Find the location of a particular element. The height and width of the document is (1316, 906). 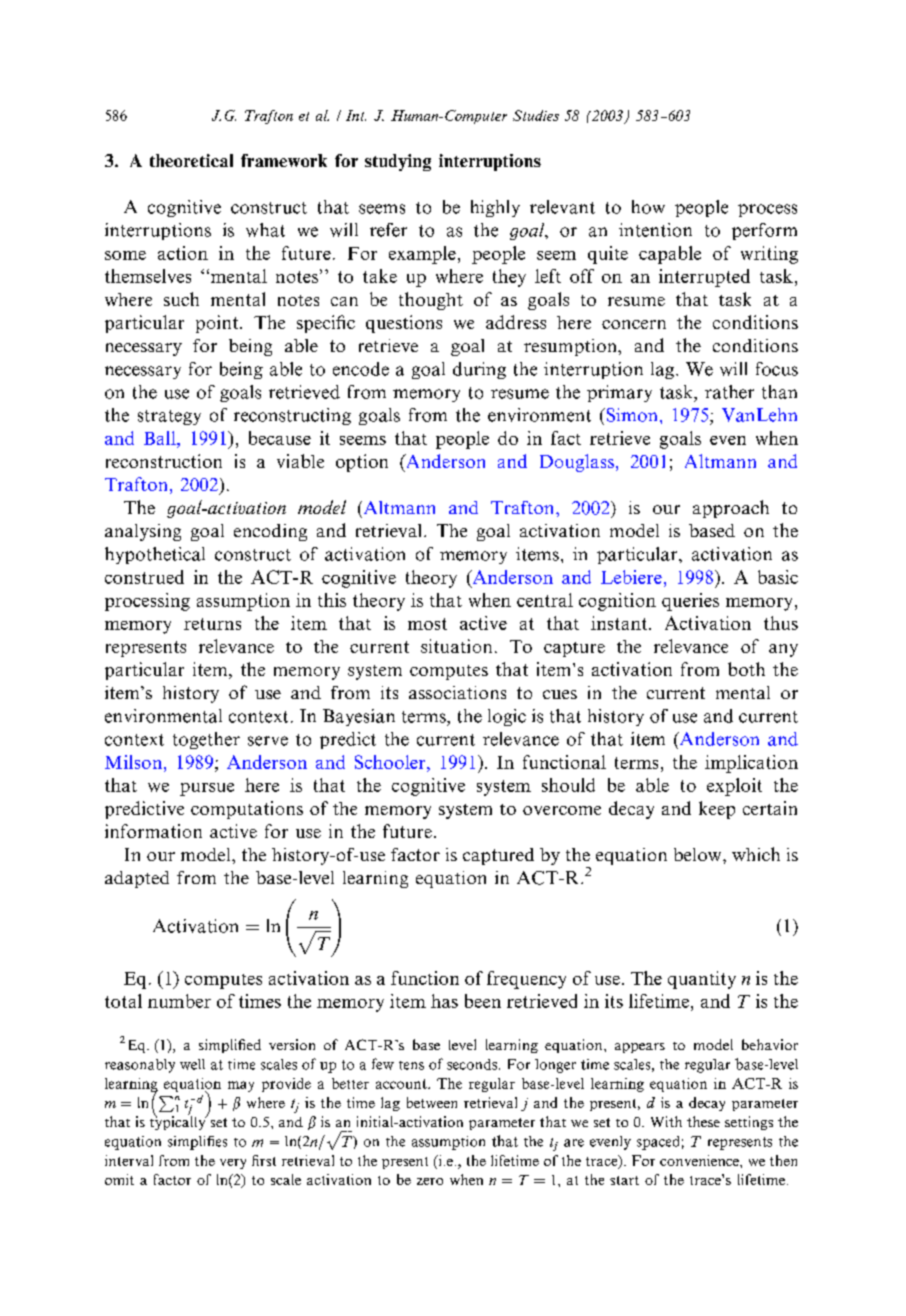

very is located at coordinates (233, 1164).
